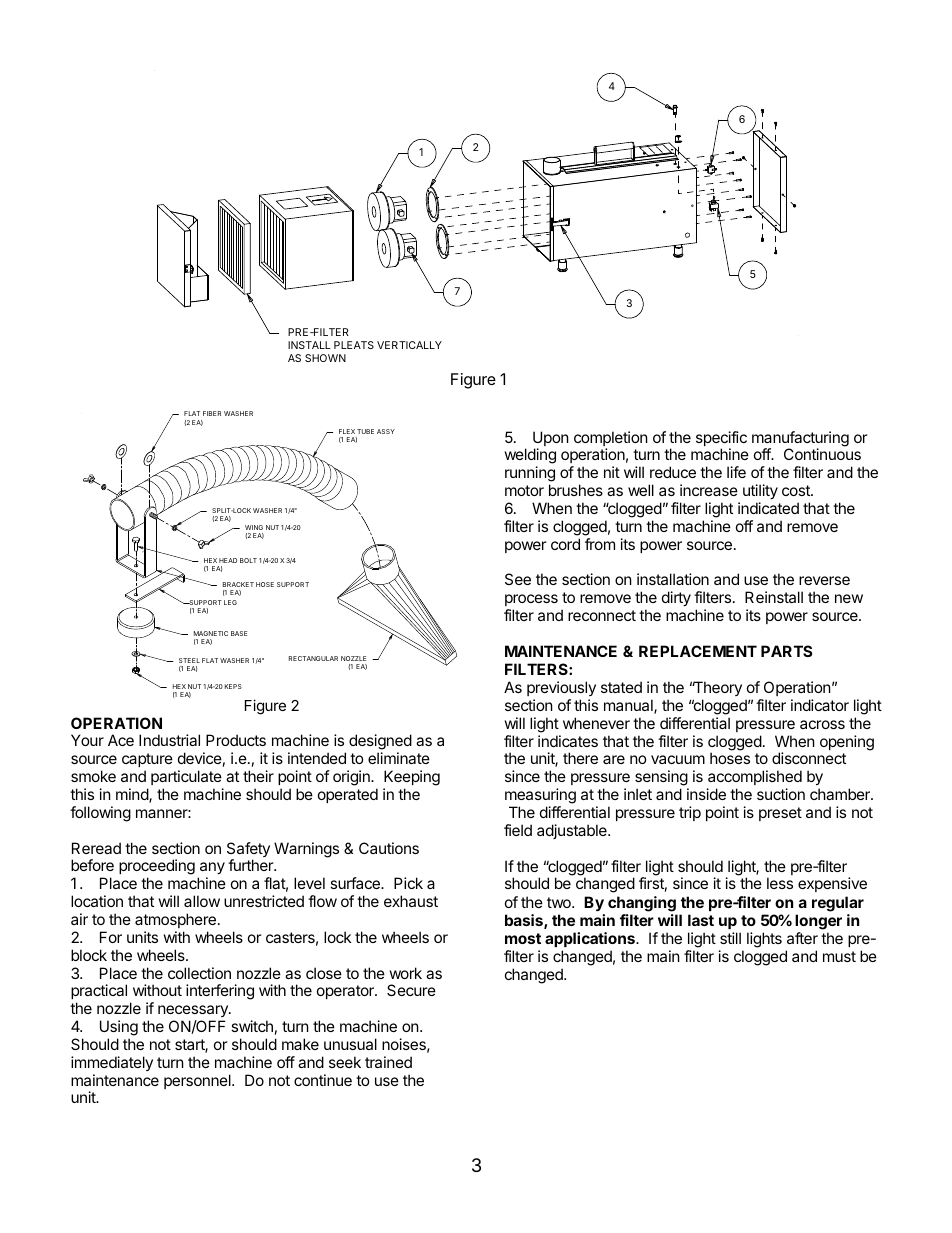 The image size is (952, 1233). What do you see at coordinates (531, 600) in the document?
I see `process` at bounding box center [531, 600].
